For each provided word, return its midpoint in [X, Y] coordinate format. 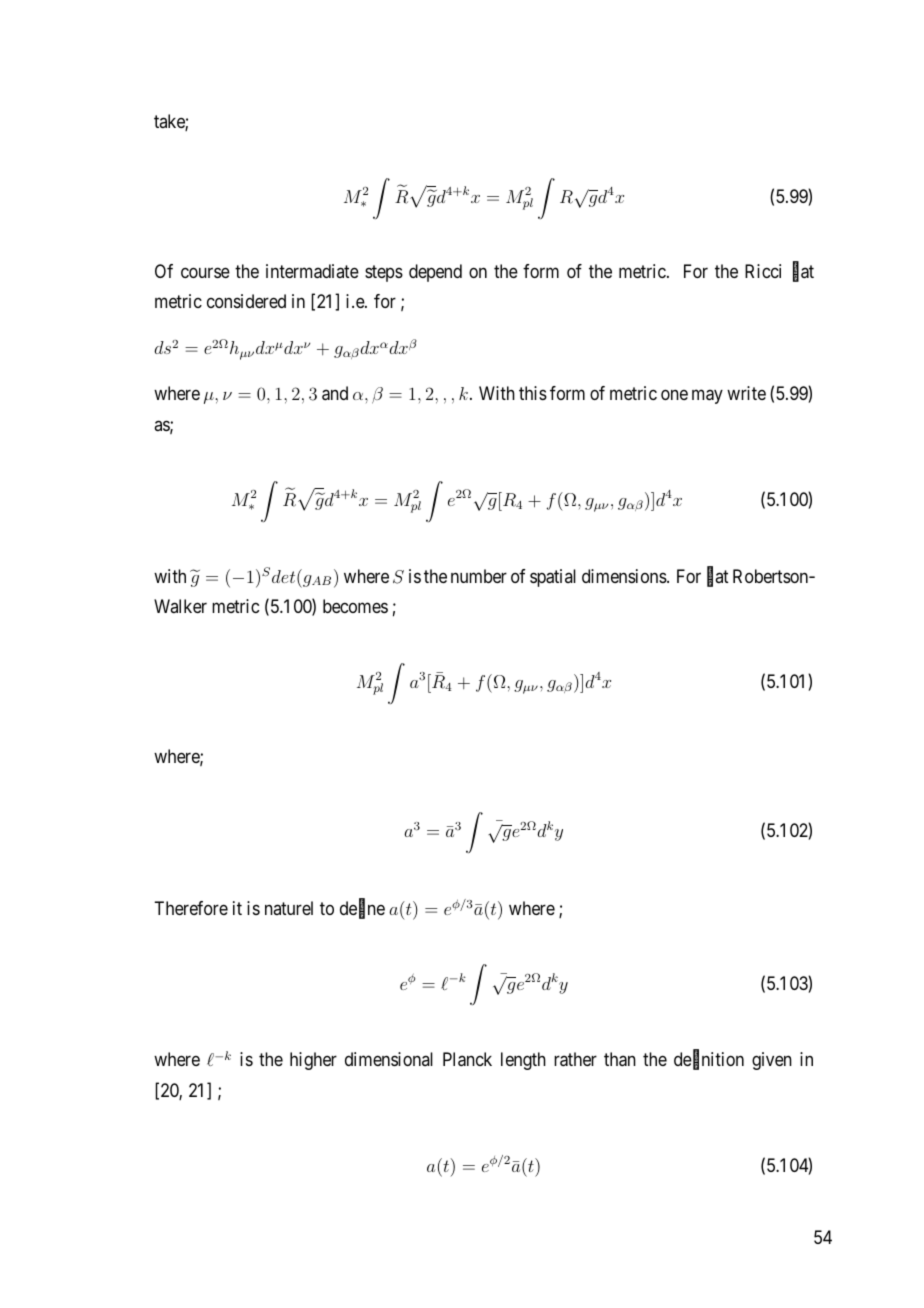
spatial [553, 578]
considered [246, 301]
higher [313, 1061]
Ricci [763, 271]
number [479, 576]
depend [435, 273]
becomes [355, 606]
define [362, 909]
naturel [289, 908]
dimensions [625, 576]
